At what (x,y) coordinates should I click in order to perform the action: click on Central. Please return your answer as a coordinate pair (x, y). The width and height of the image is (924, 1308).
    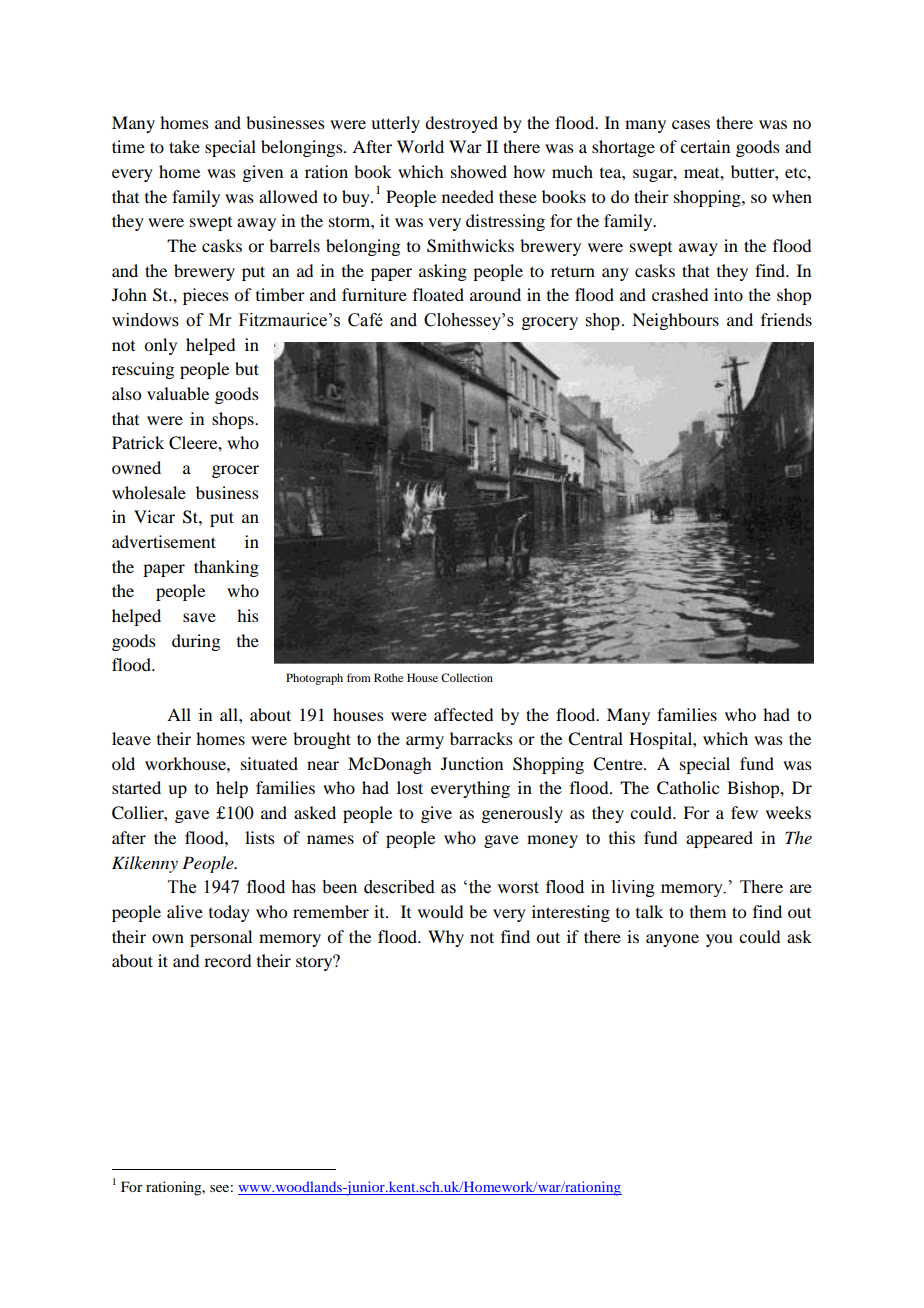
    Looking at the image, I should click on (595, 739).
